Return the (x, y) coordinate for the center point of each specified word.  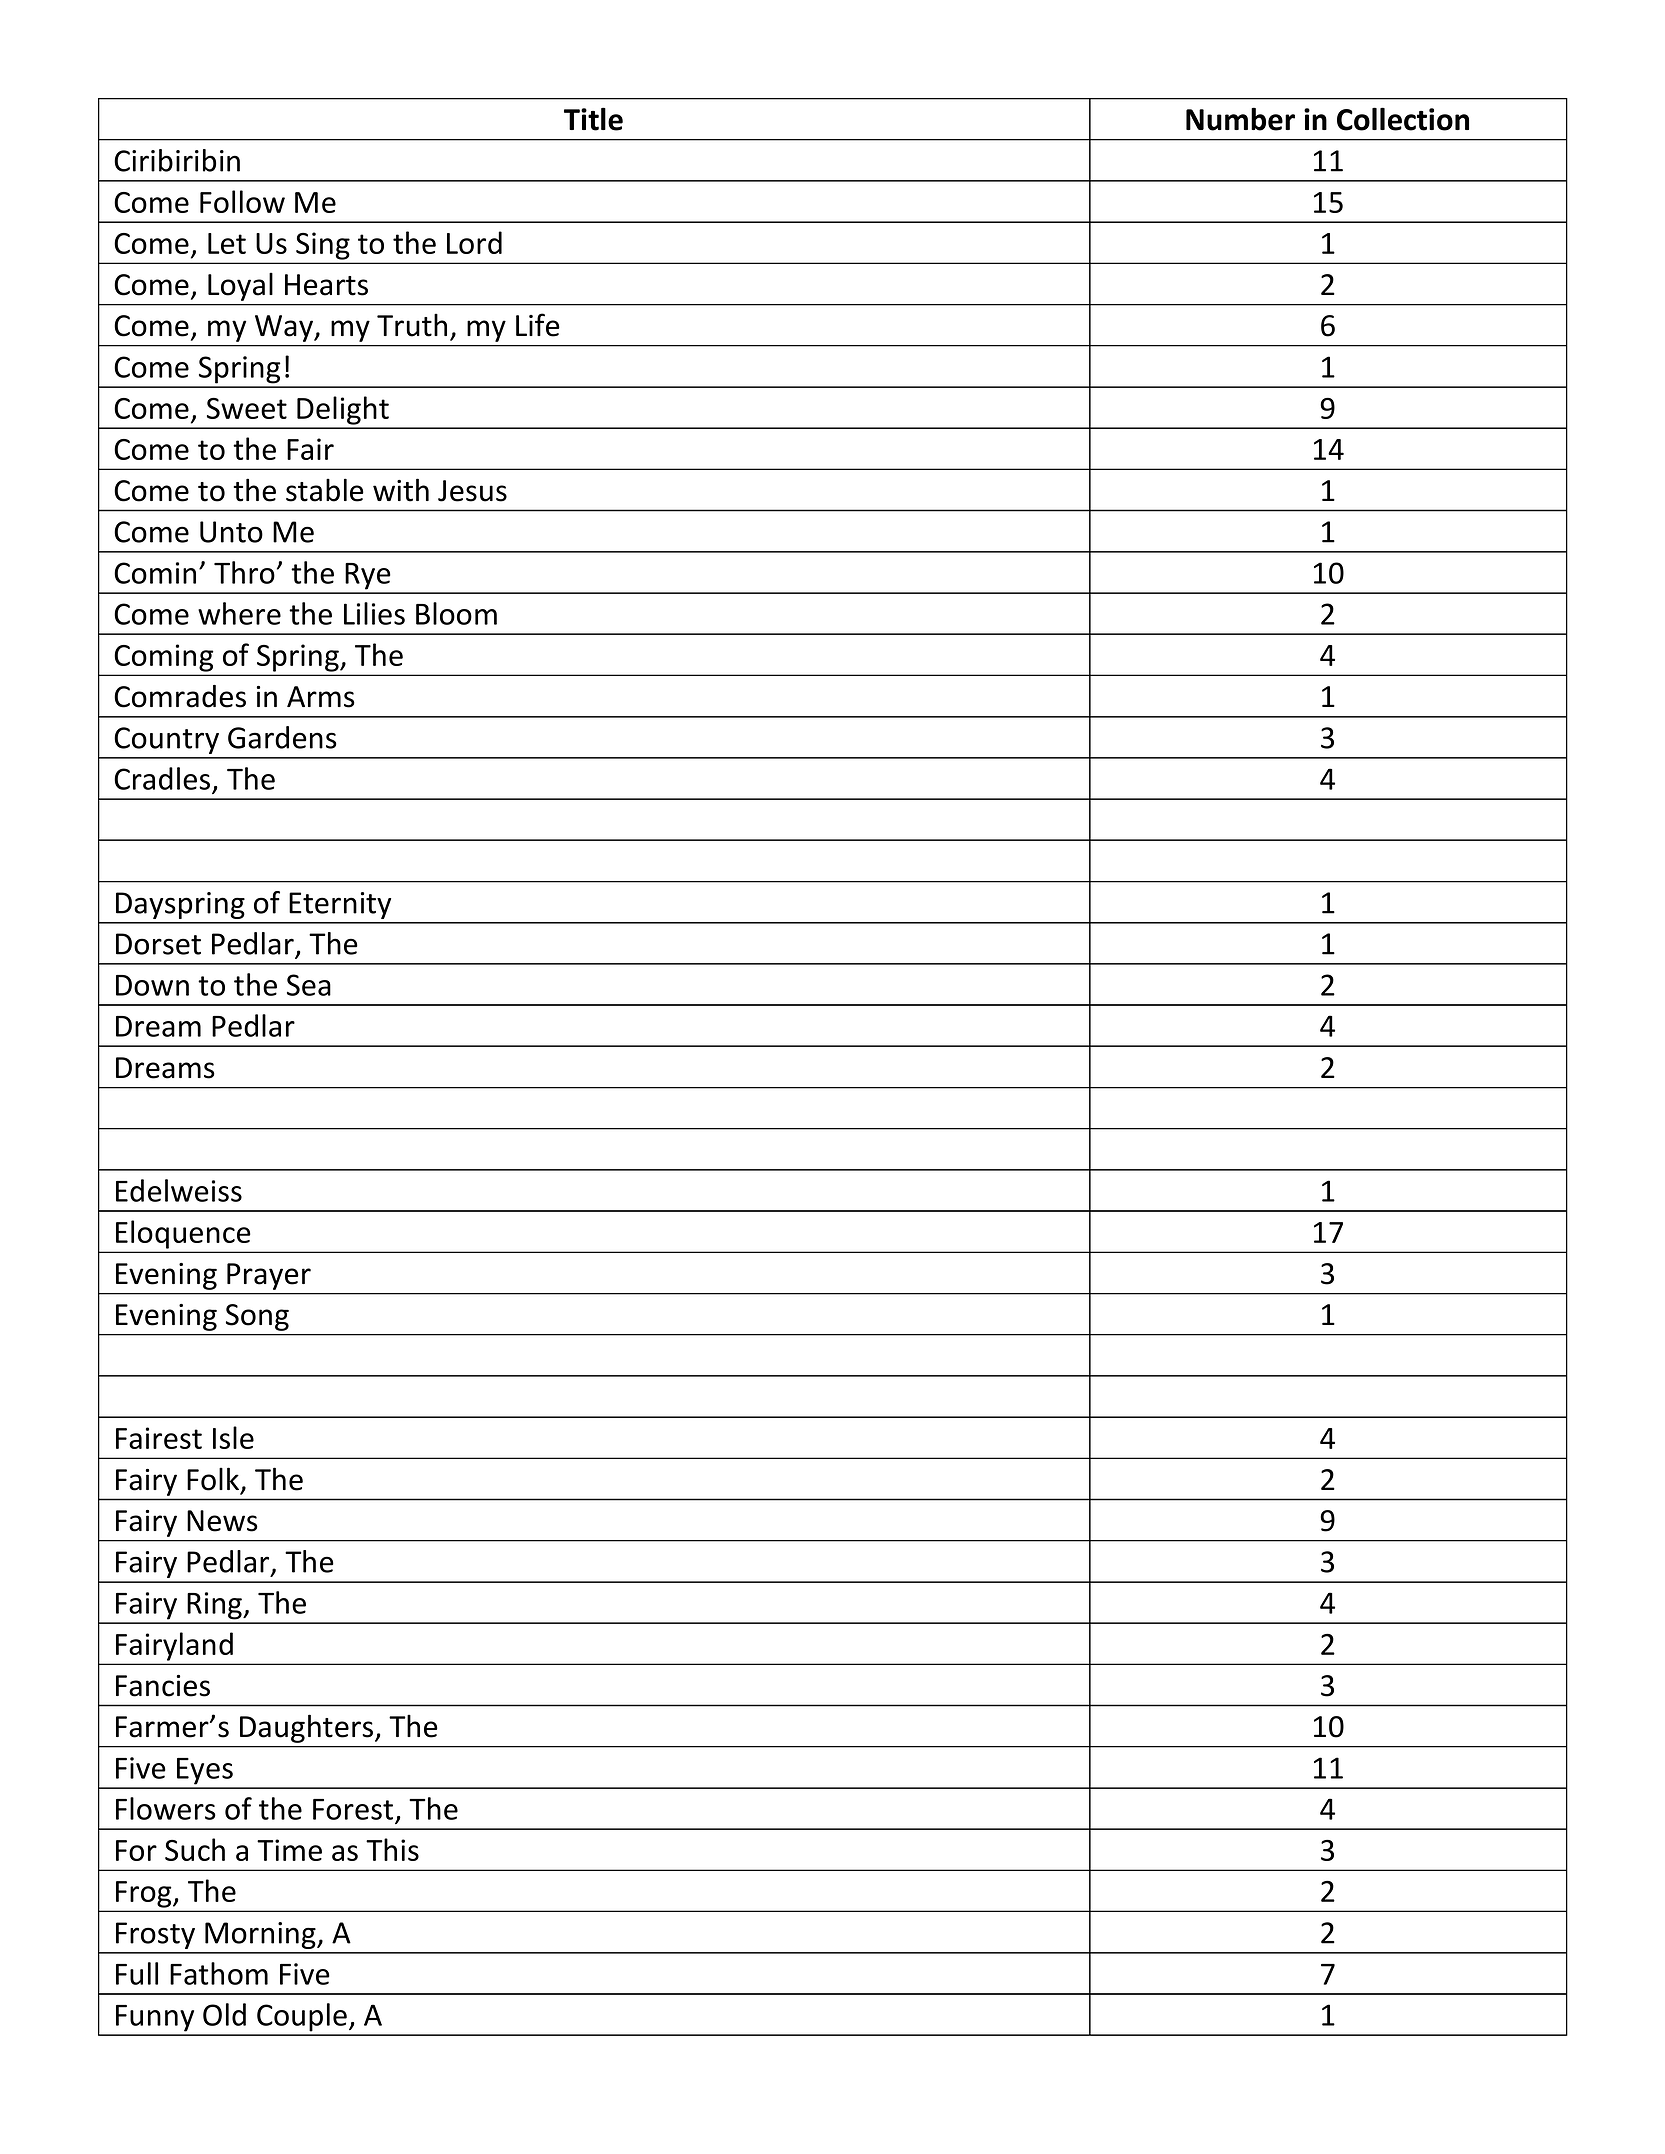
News (222, 1521)
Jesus (472, 491)
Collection (1403, 119)
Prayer (269, 1276)
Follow (242, 201)
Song (257, 1317)
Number (1240, 119)
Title (593, 119)
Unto (231, 532)
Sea (309, 985)
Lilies (374, 613)
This (392, 1849)
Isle (233, 1437)
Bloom (456, 613)
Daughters (306, 1728)
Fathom (219, 1973)
